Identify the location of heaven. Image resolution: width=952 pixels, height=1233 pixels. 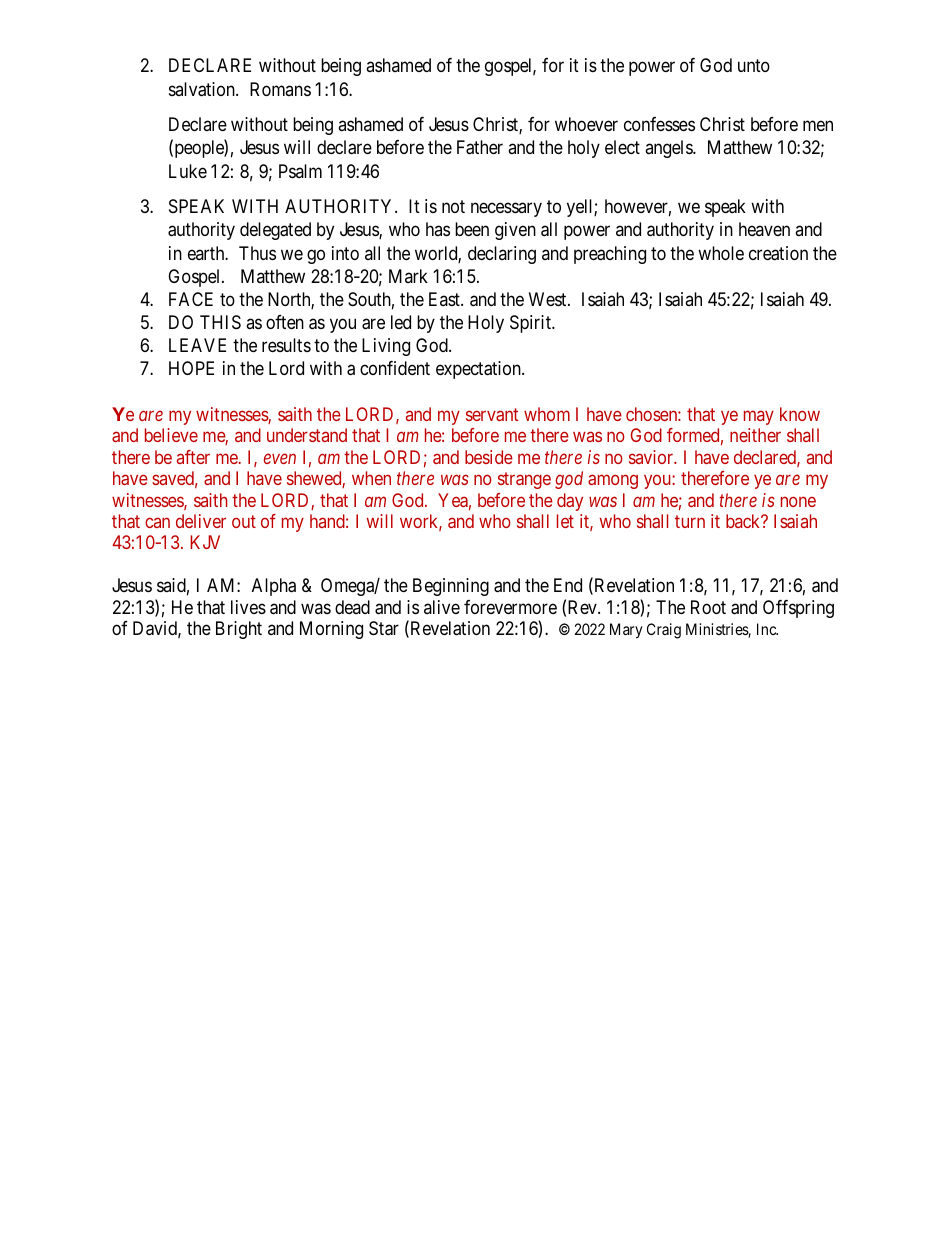
(764, 229).
